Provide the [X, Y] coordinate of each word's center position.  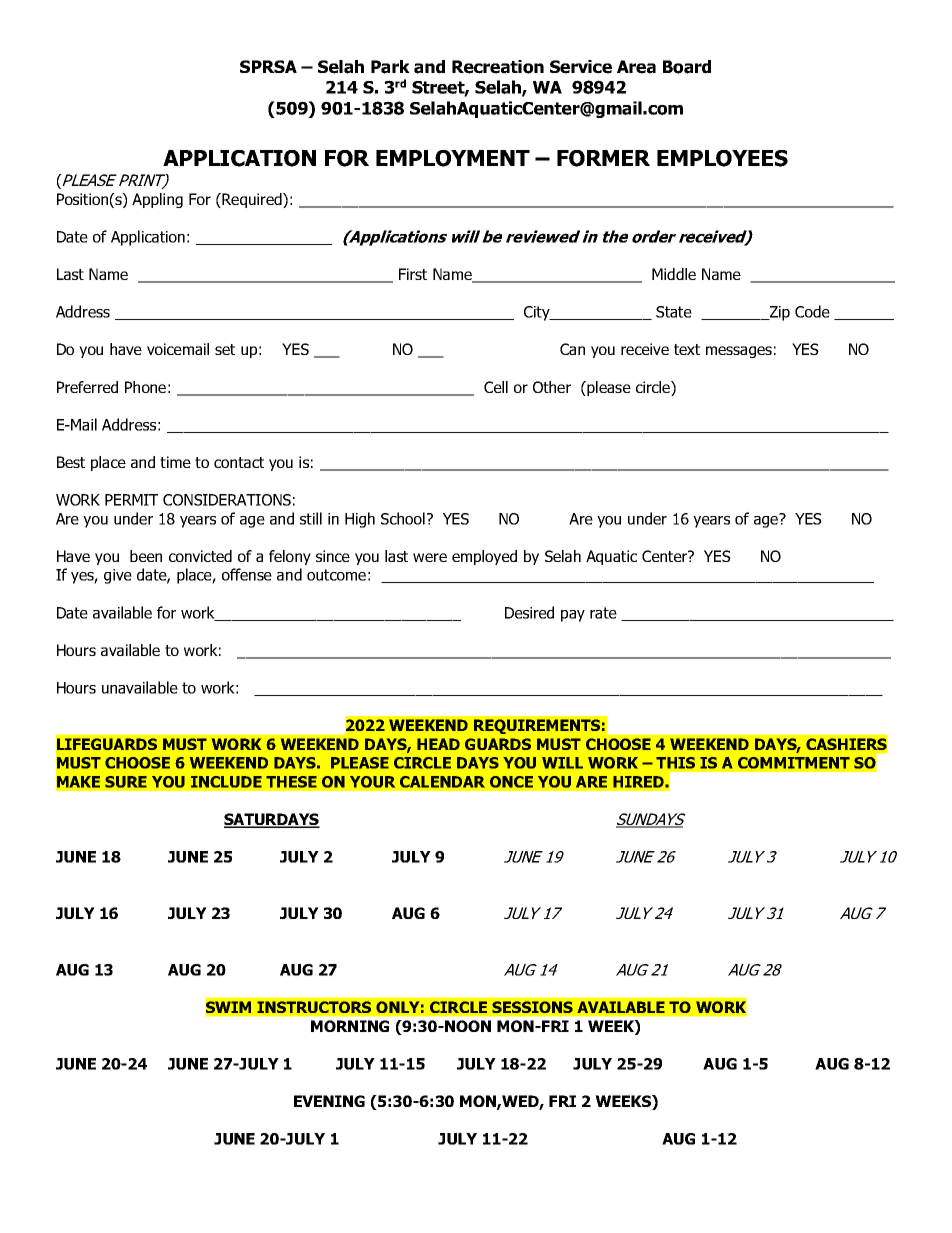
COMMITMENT [794, 763]
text [687, 349]
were [430, 557]
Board [687, 67]
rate [603, 613]
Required [252, 200]
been [146, 556]
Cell [496, 387]
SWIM [228, 1007]
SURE [126, 782]
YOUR [372, 782]
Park [390, 67]
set [225, 349]
